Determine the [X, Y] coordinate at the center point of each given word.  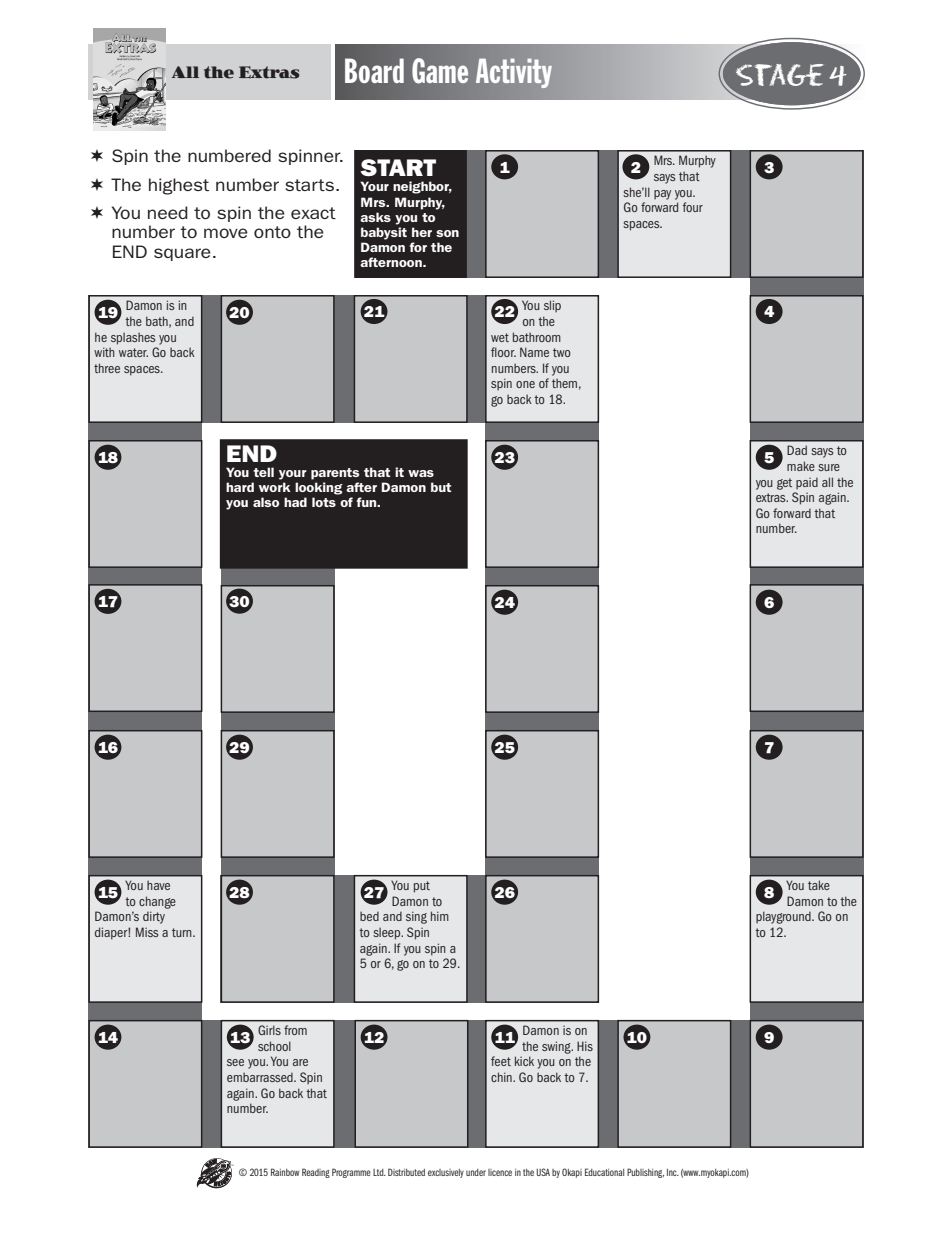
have [158, 885]
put [422, 887]
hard [240, 487]
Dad [797, 450]
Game [440, 71]
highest [179, 186]
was [421, 473]
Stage [779, 75]
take [819, 885]
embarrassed [261, 1077]
